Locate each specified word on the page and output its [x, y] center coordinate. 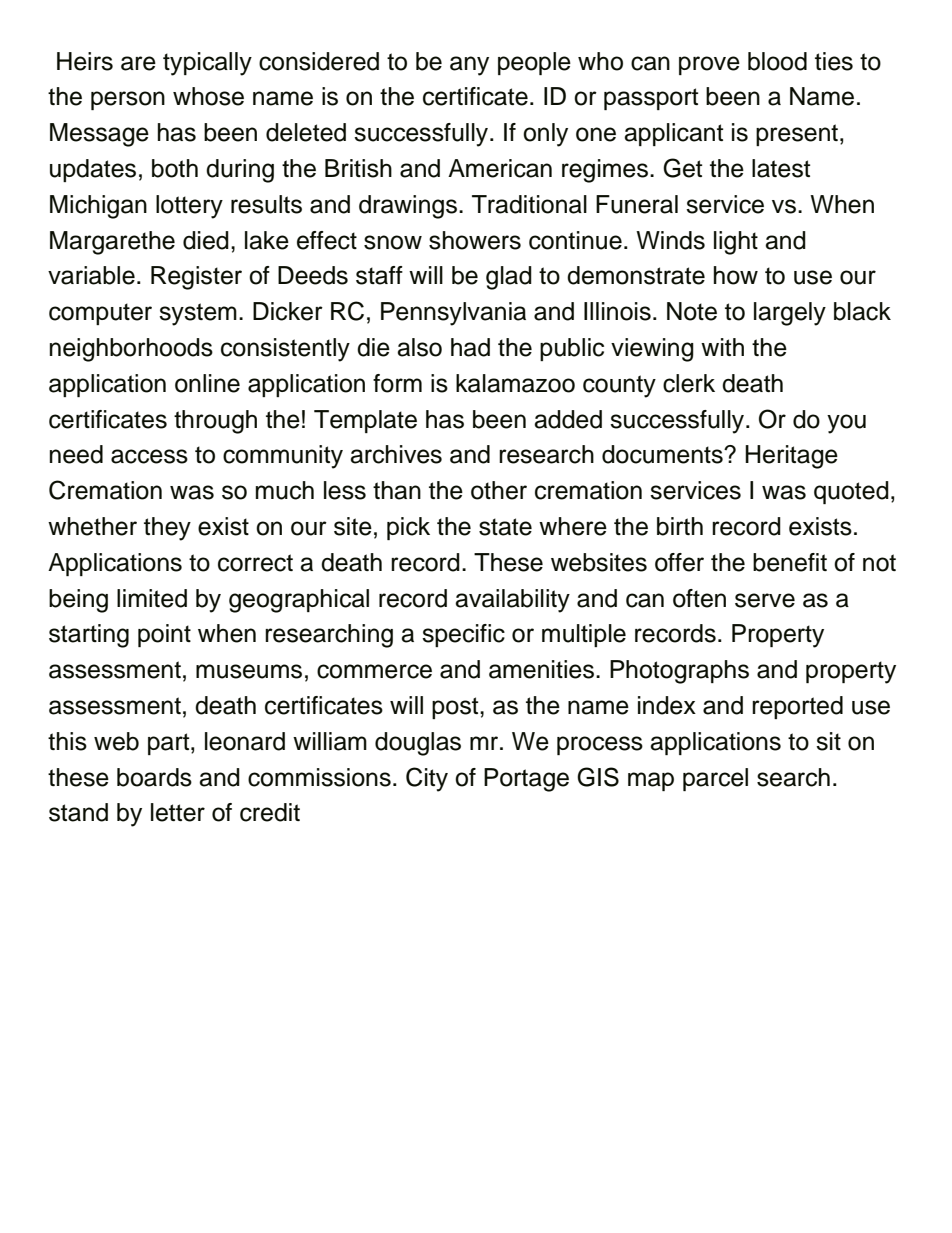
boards [154, 777]
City [427, 779]
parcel [715, 779]
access [149, 456]
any [469, 66]
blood [777, 61]
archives [396, 454]
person [128, 100]
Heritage [791, 457]
